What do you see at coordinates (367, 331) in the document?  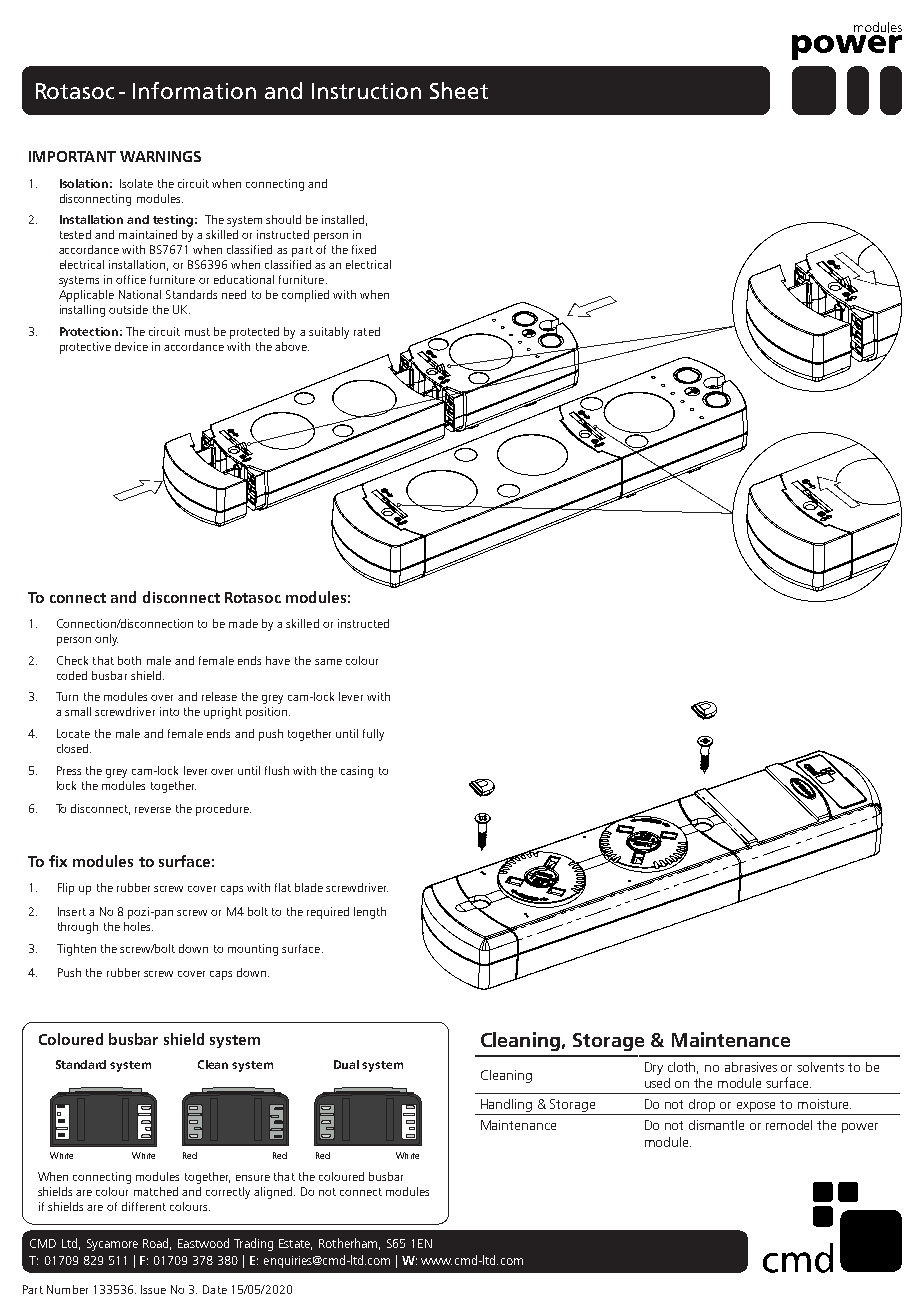 I see `rated` at bounding box center [367, 331].
